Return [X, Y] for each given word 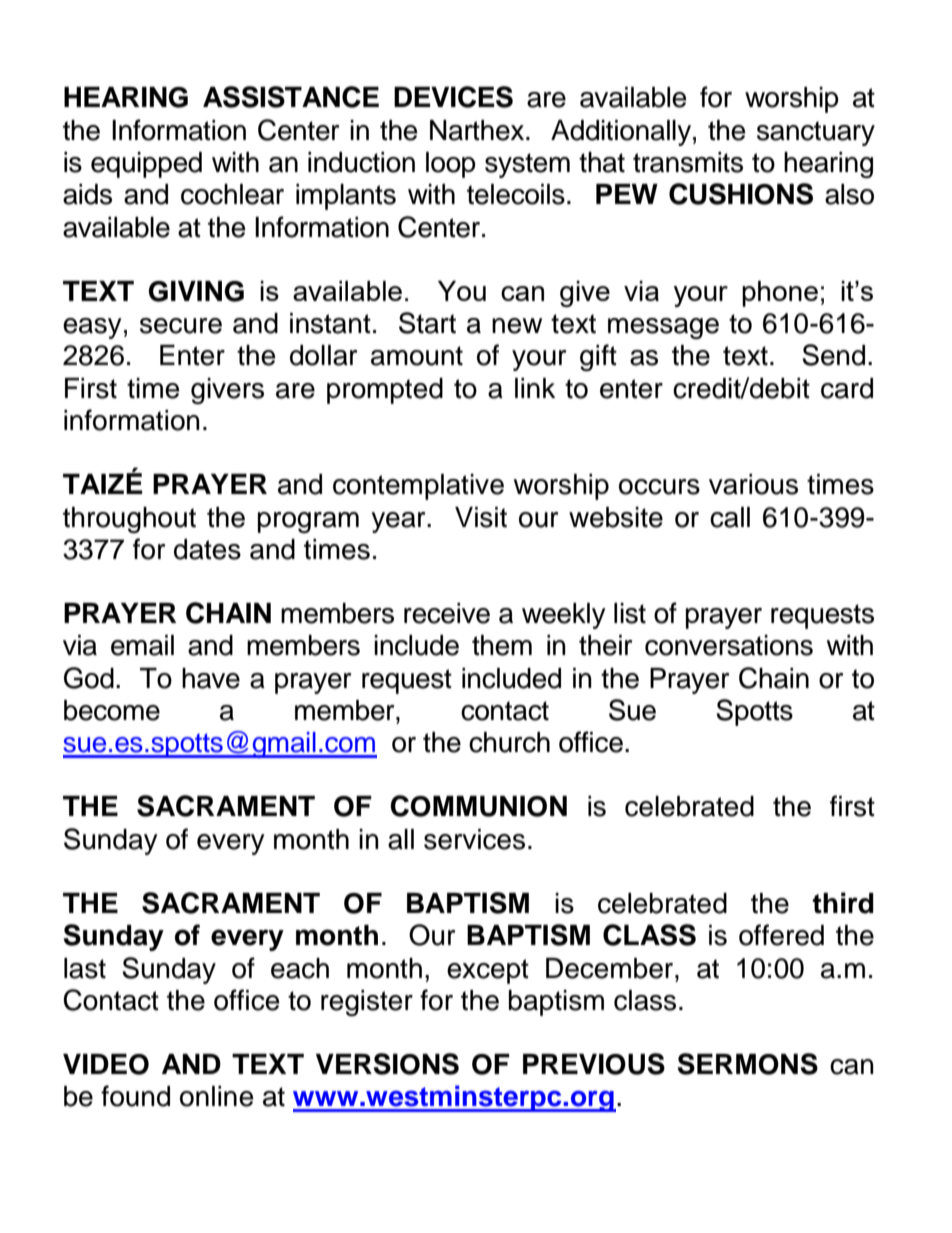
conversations [729, 645]
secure [181, 326]
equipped [146, 165]
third [843, 903]
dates [207, 549]
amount [417, 356]
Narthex [478, 130]
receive [447, 613]
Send [833, 355]
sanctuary [816, 133]
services [474, 839]
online [217, 1096]
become [112, 710]
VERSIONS [387, 1064]
